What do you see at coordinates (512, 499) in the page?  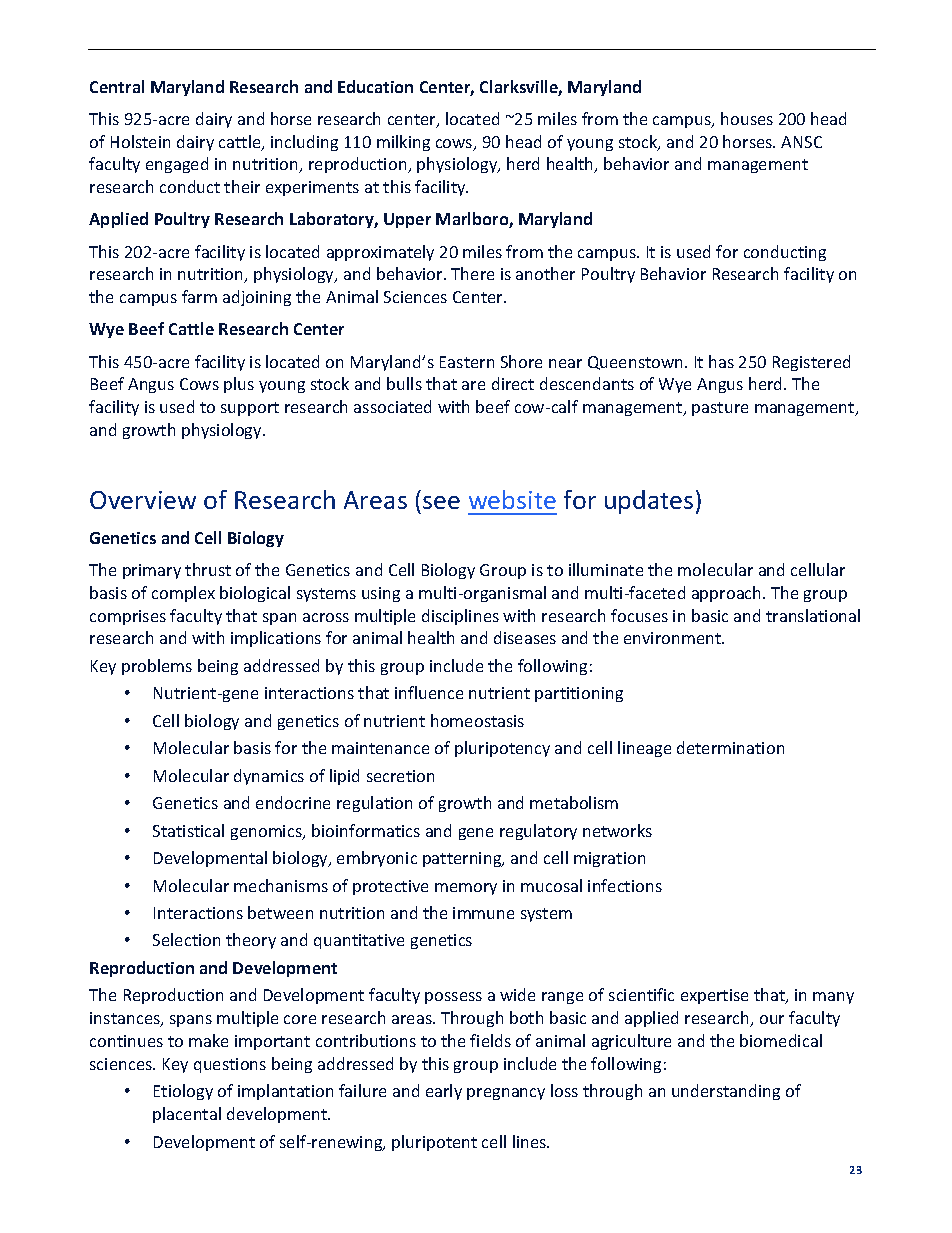 I see `website` at bounding box center [512, 499].
